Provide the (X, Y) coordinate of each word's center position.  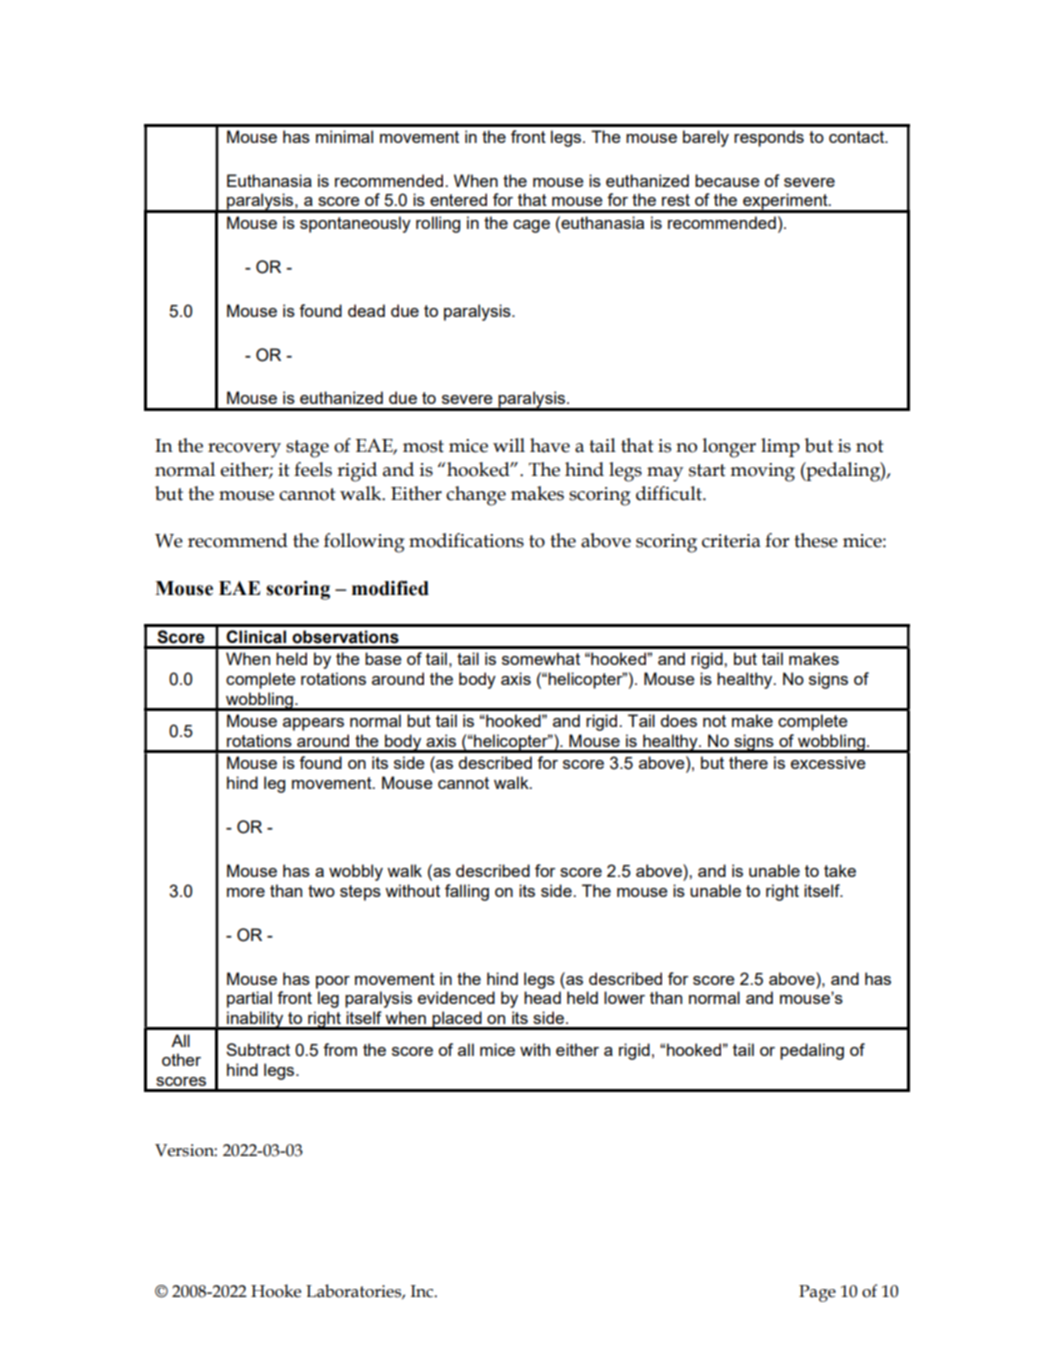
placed (457, 1020)
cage (531, 226)
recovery (244, 450)
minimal (344, 136)
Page (817, 1293)
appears (313, 724)
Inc (423, 1291)
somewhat (541, 658)
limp (780, 447)
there (748, 762)
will (509, 445)
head (542, 997)
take (840, 870)
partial (249, 999)
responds (769, 138)
